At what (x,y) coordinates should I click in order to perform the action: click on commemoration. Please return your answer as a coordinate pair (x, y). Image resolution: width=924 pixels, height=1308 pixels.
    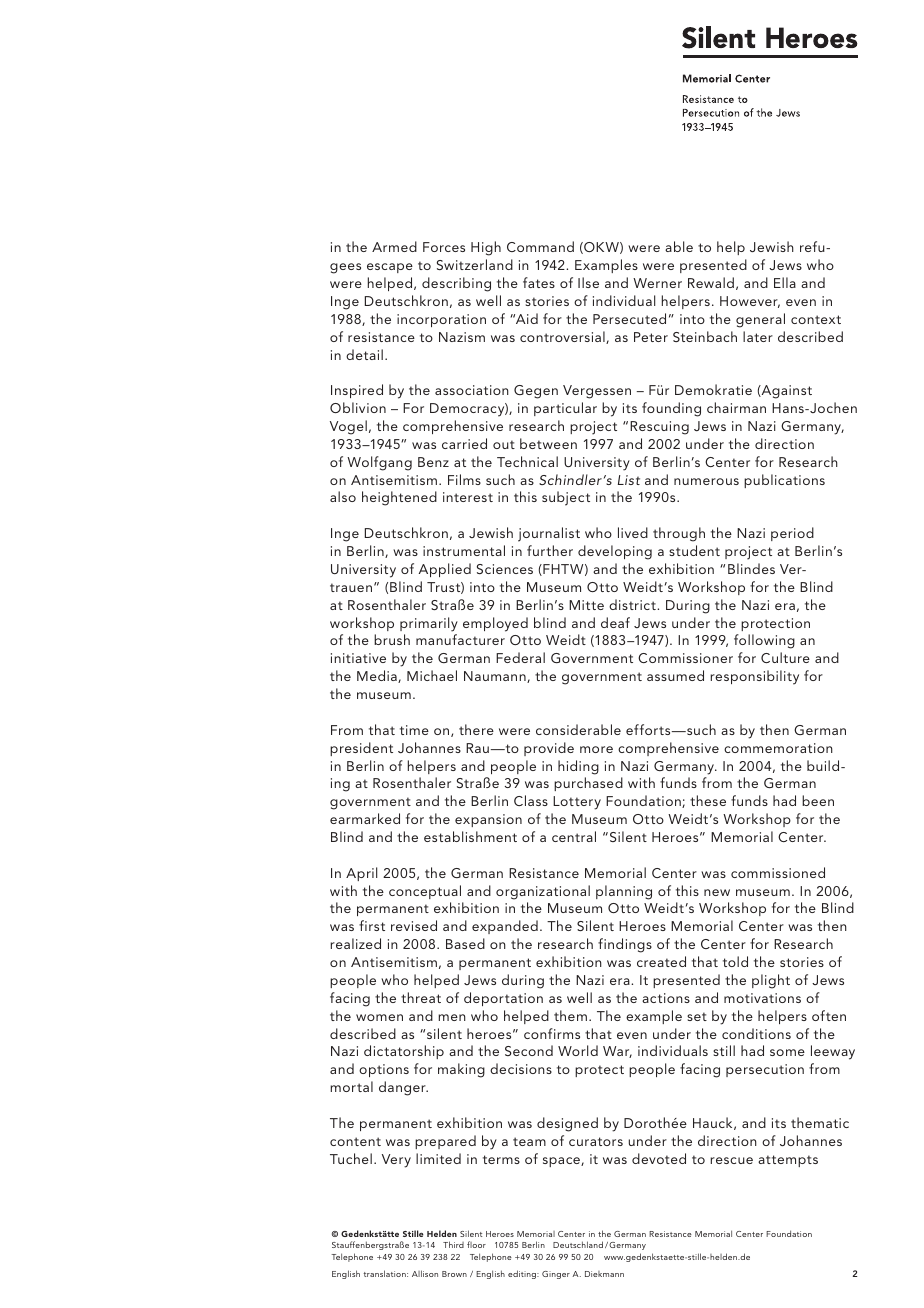
    Looking at the image, I should click on (778, 748).
